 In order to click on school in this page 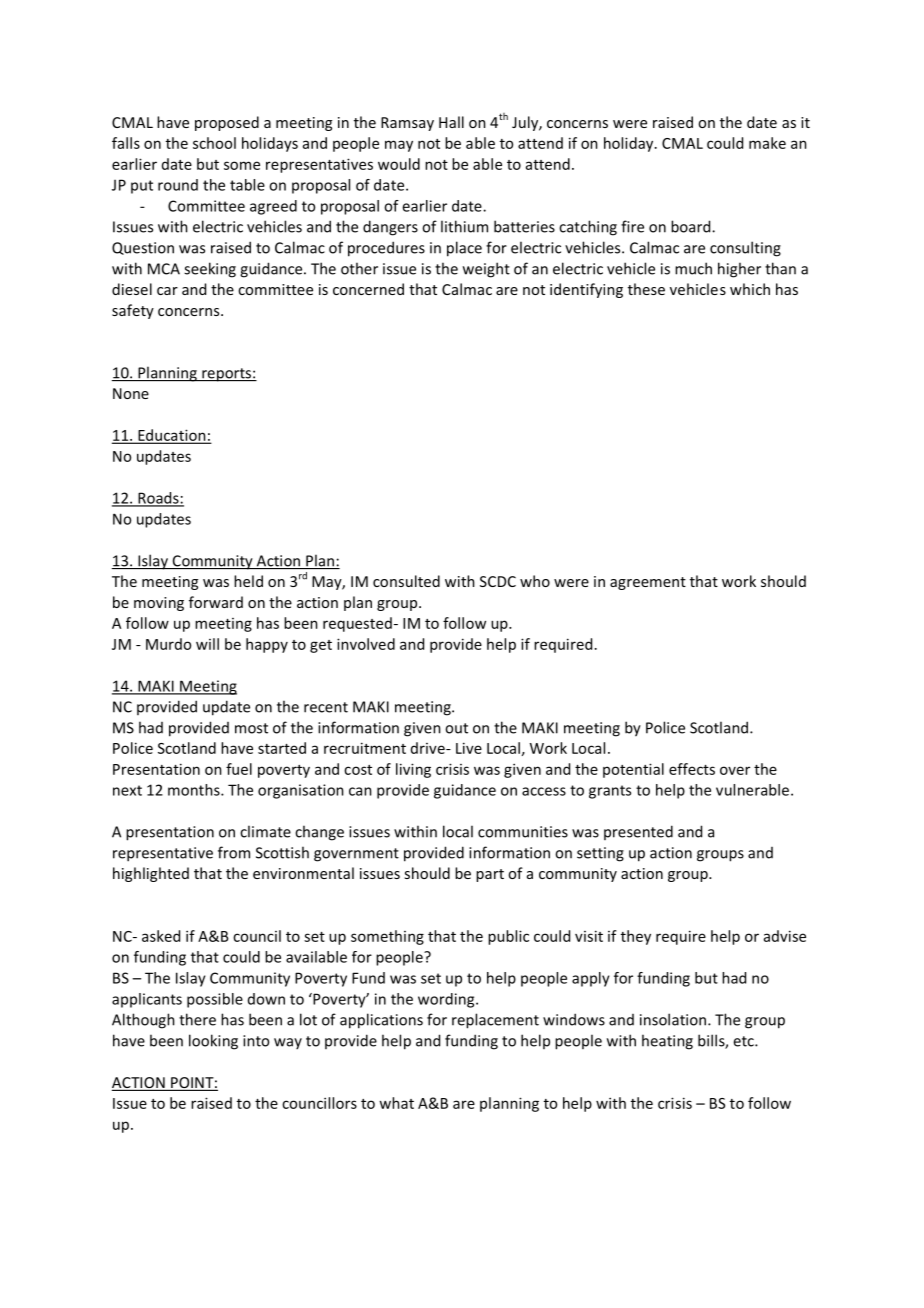, I will do `click(214, 143)`.
